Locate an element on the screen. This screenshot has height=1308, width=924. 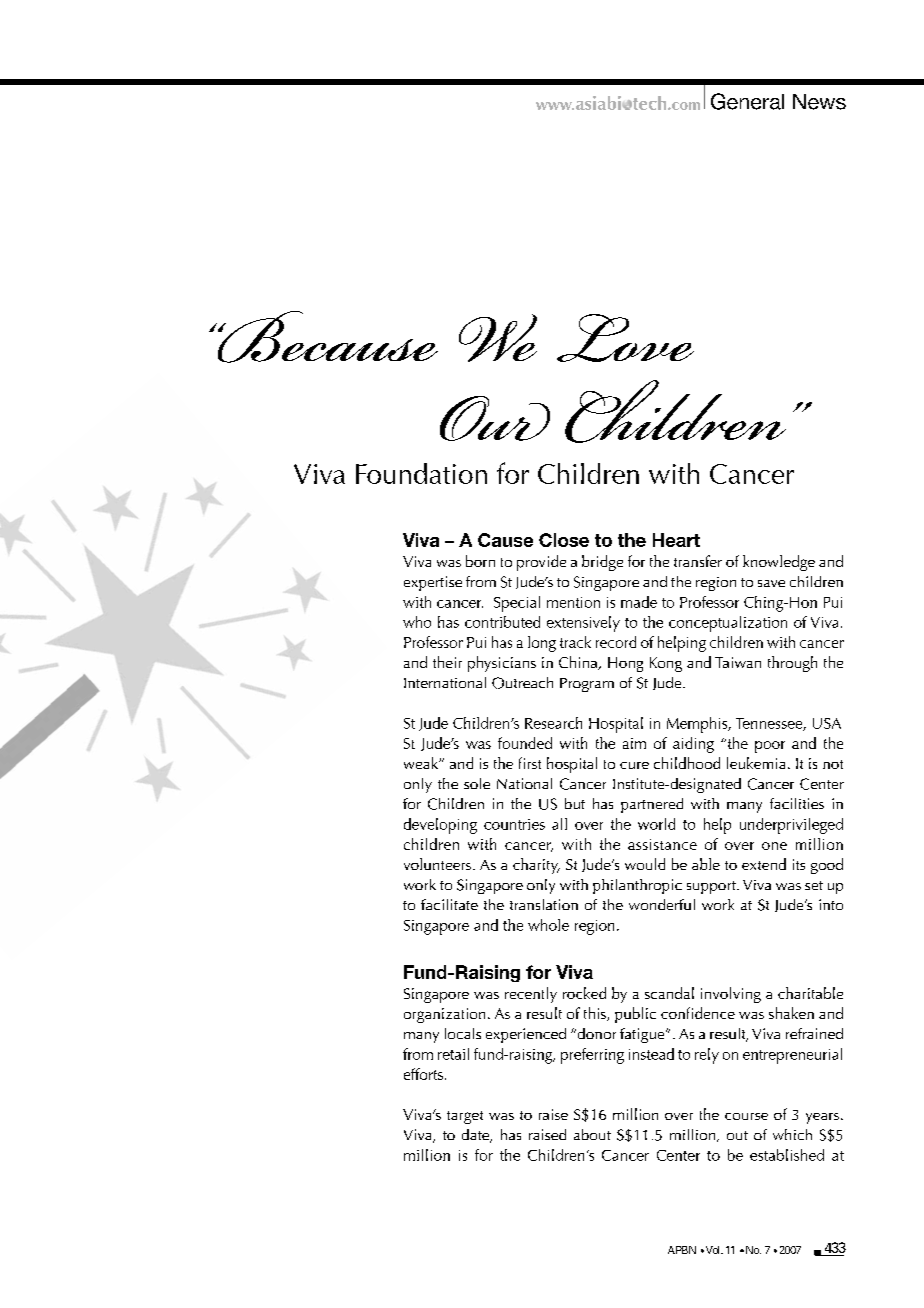
sole is located at coordinates (477, 783).
